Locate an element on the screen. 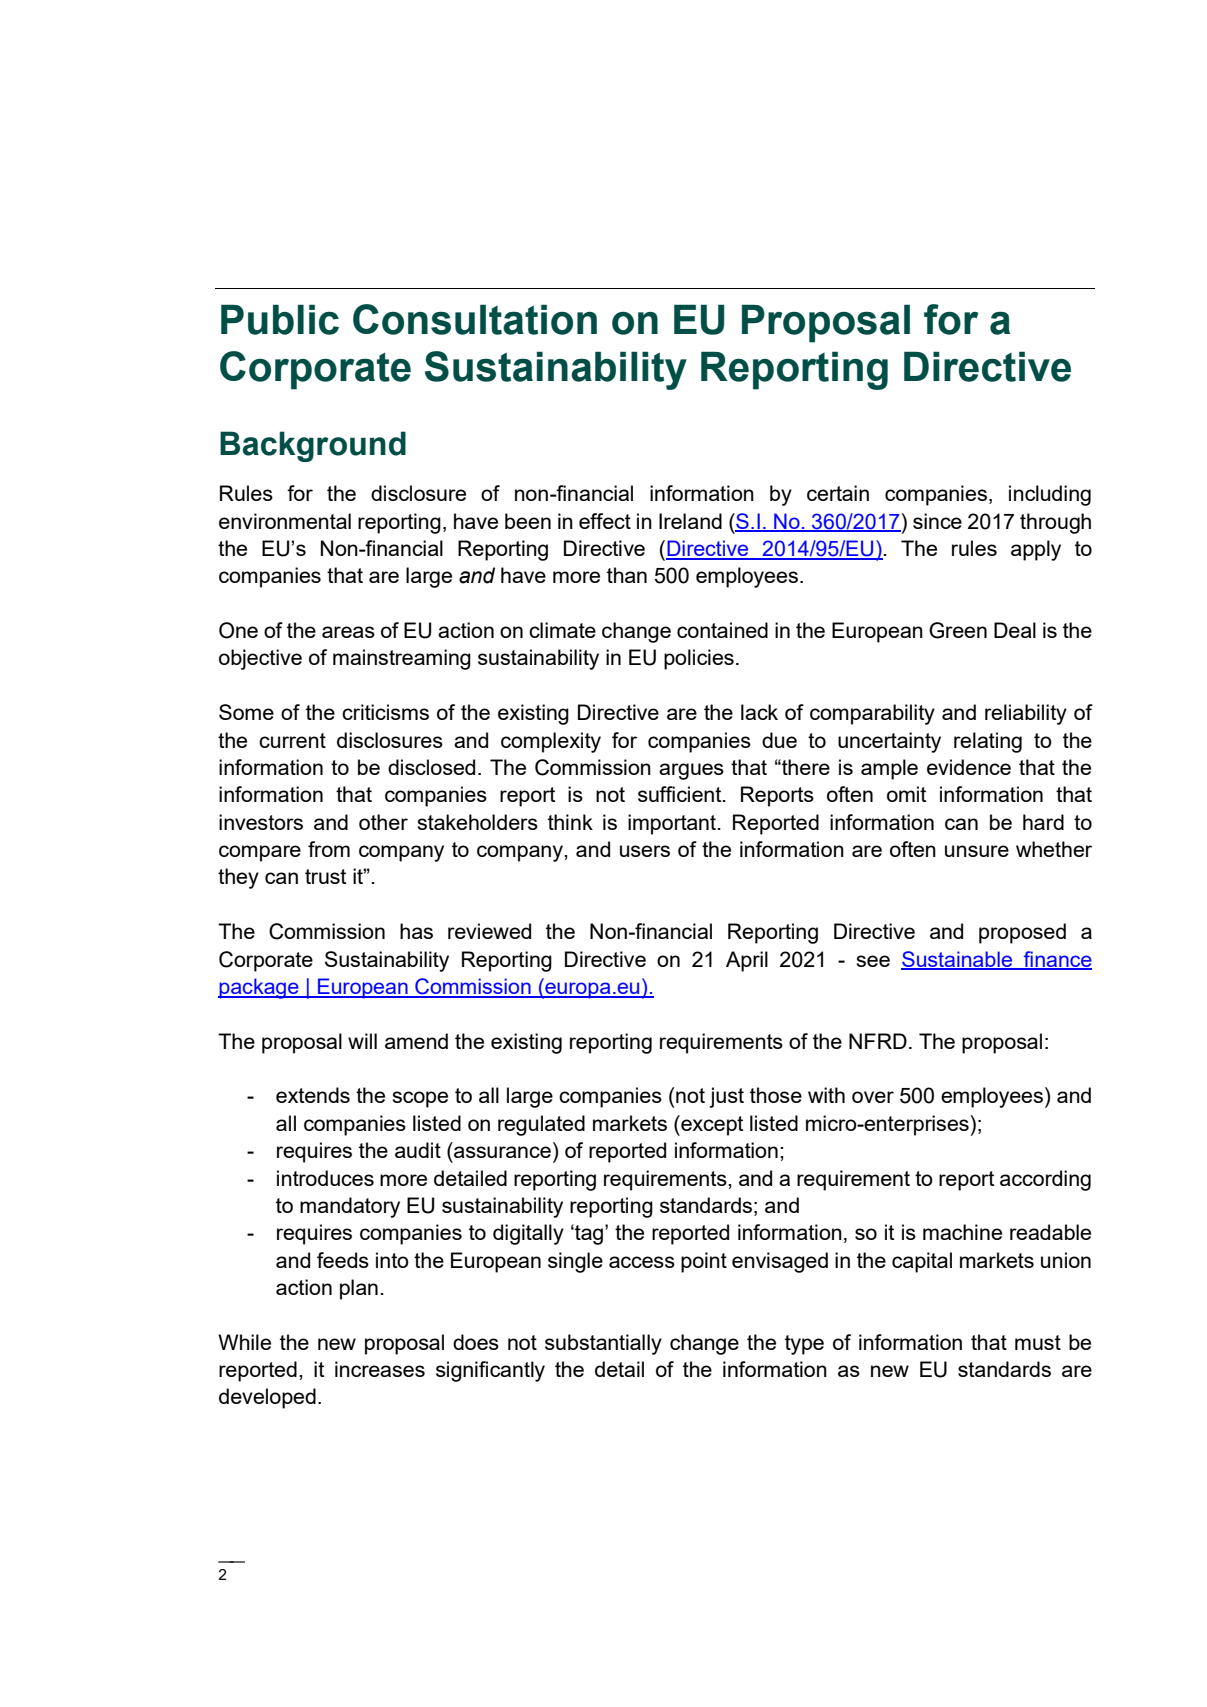 The image size is (1207, 1707). unsure is located at coordinates (977, 851).
